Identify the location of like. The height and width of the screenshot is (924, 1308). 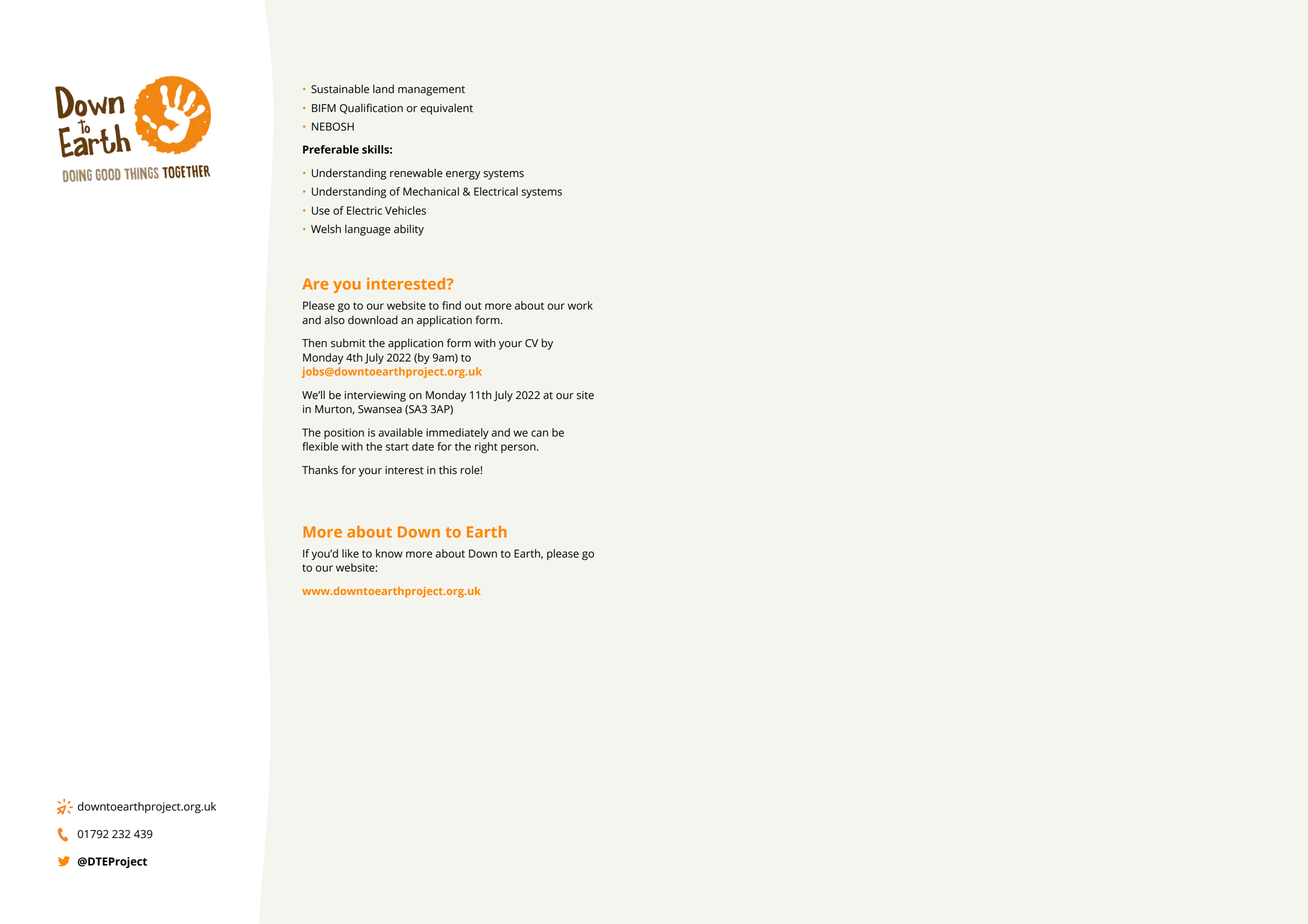
(350, 553).
